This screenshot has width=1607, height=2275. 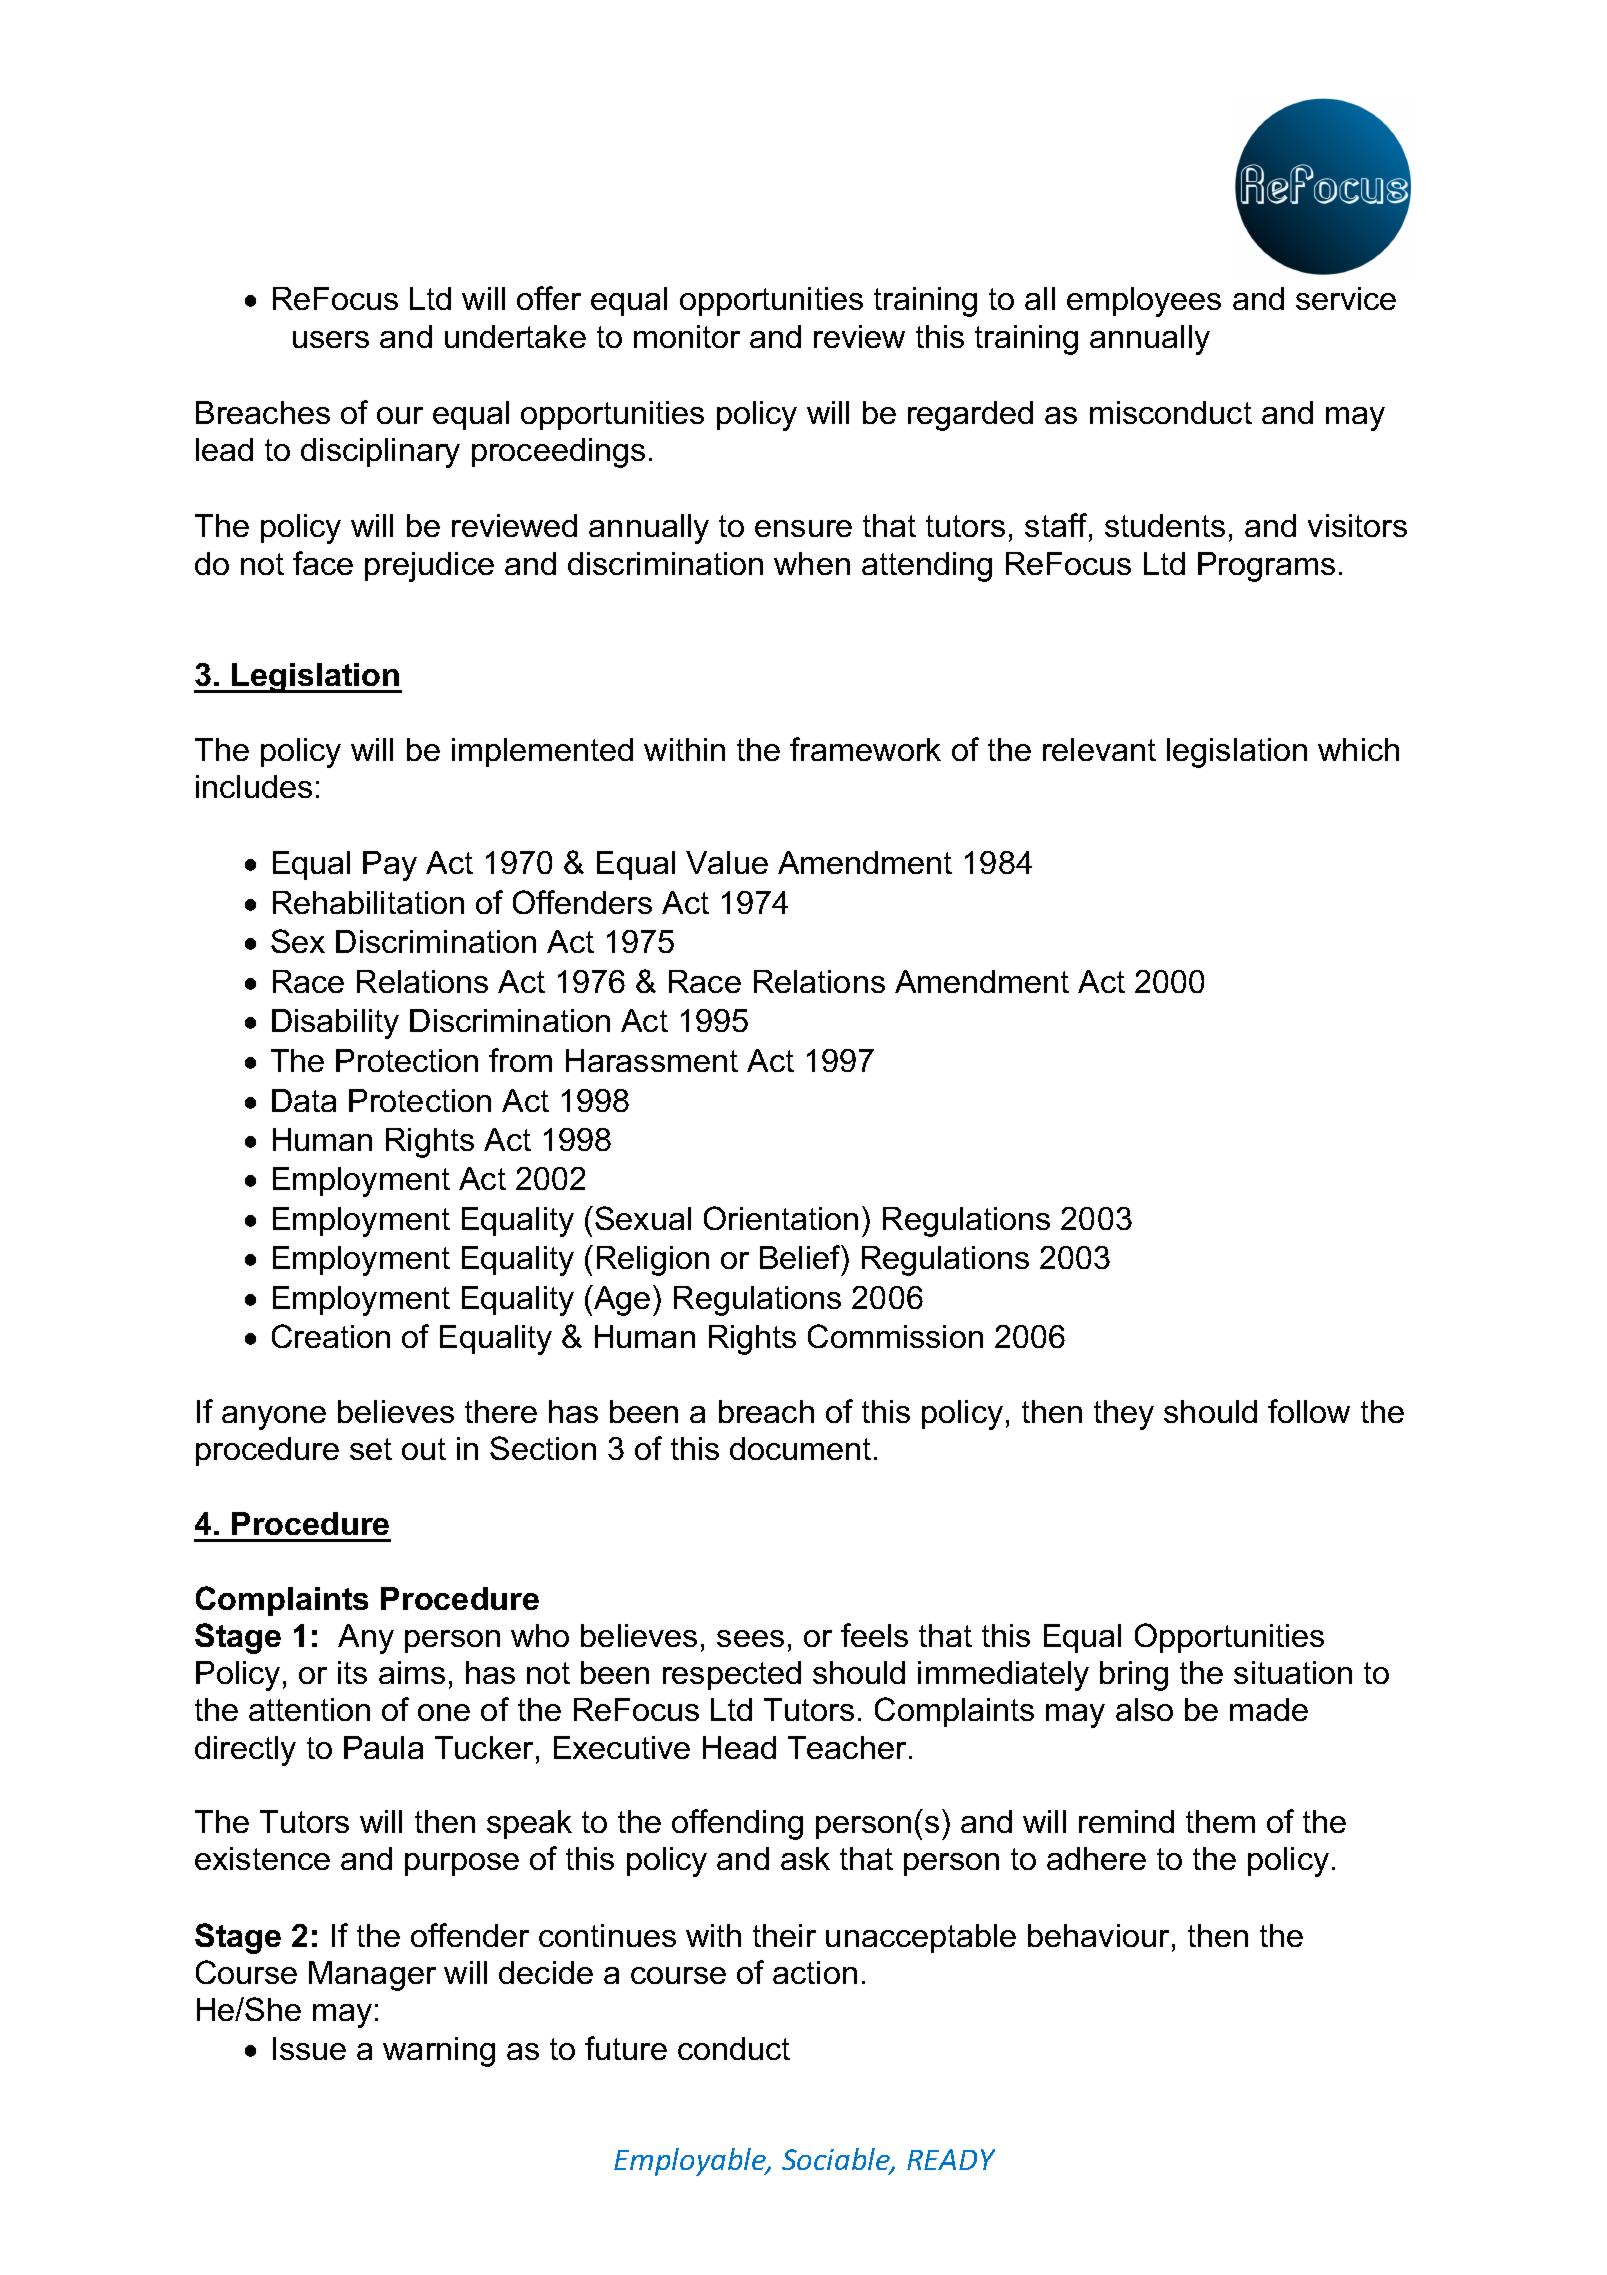 I want to click on relevant, so click(x=1099, y=749).
